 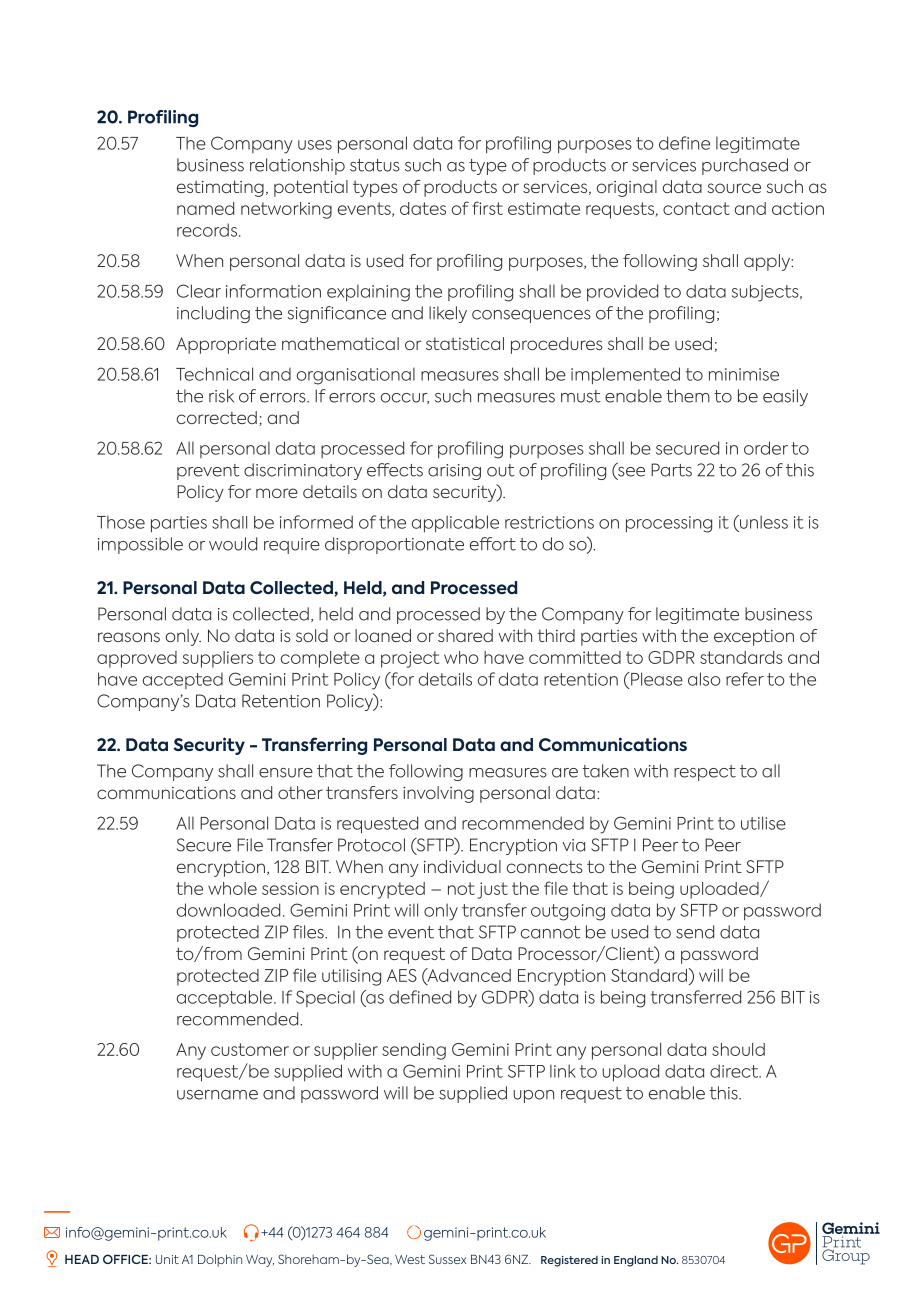 I want to click on arising, so click(x=454, y=472).
